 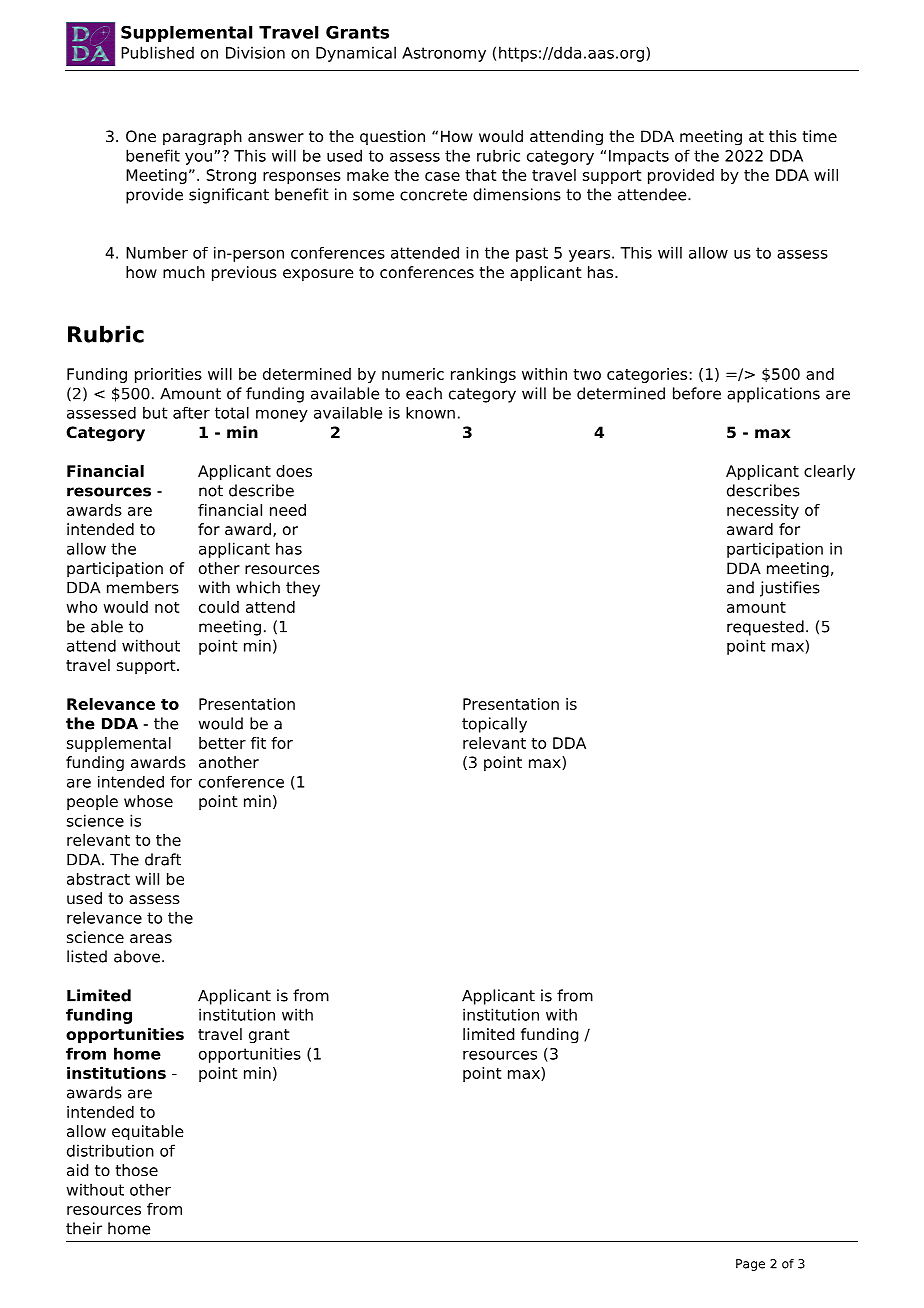 I want to click on time, so click(x=819, y=136).
